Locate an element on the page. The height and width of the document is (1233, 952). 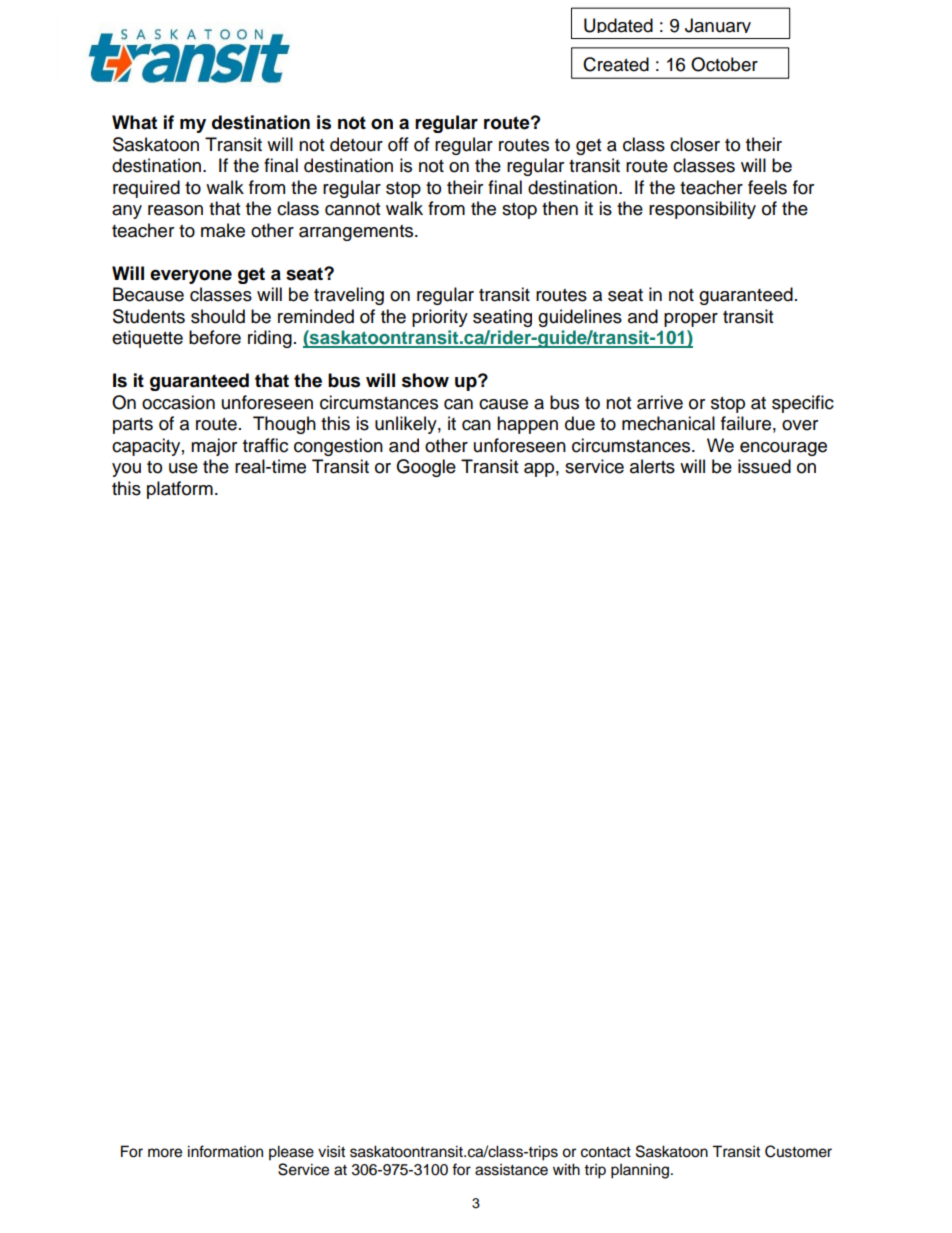
January is located at coordinates (718, 25).
